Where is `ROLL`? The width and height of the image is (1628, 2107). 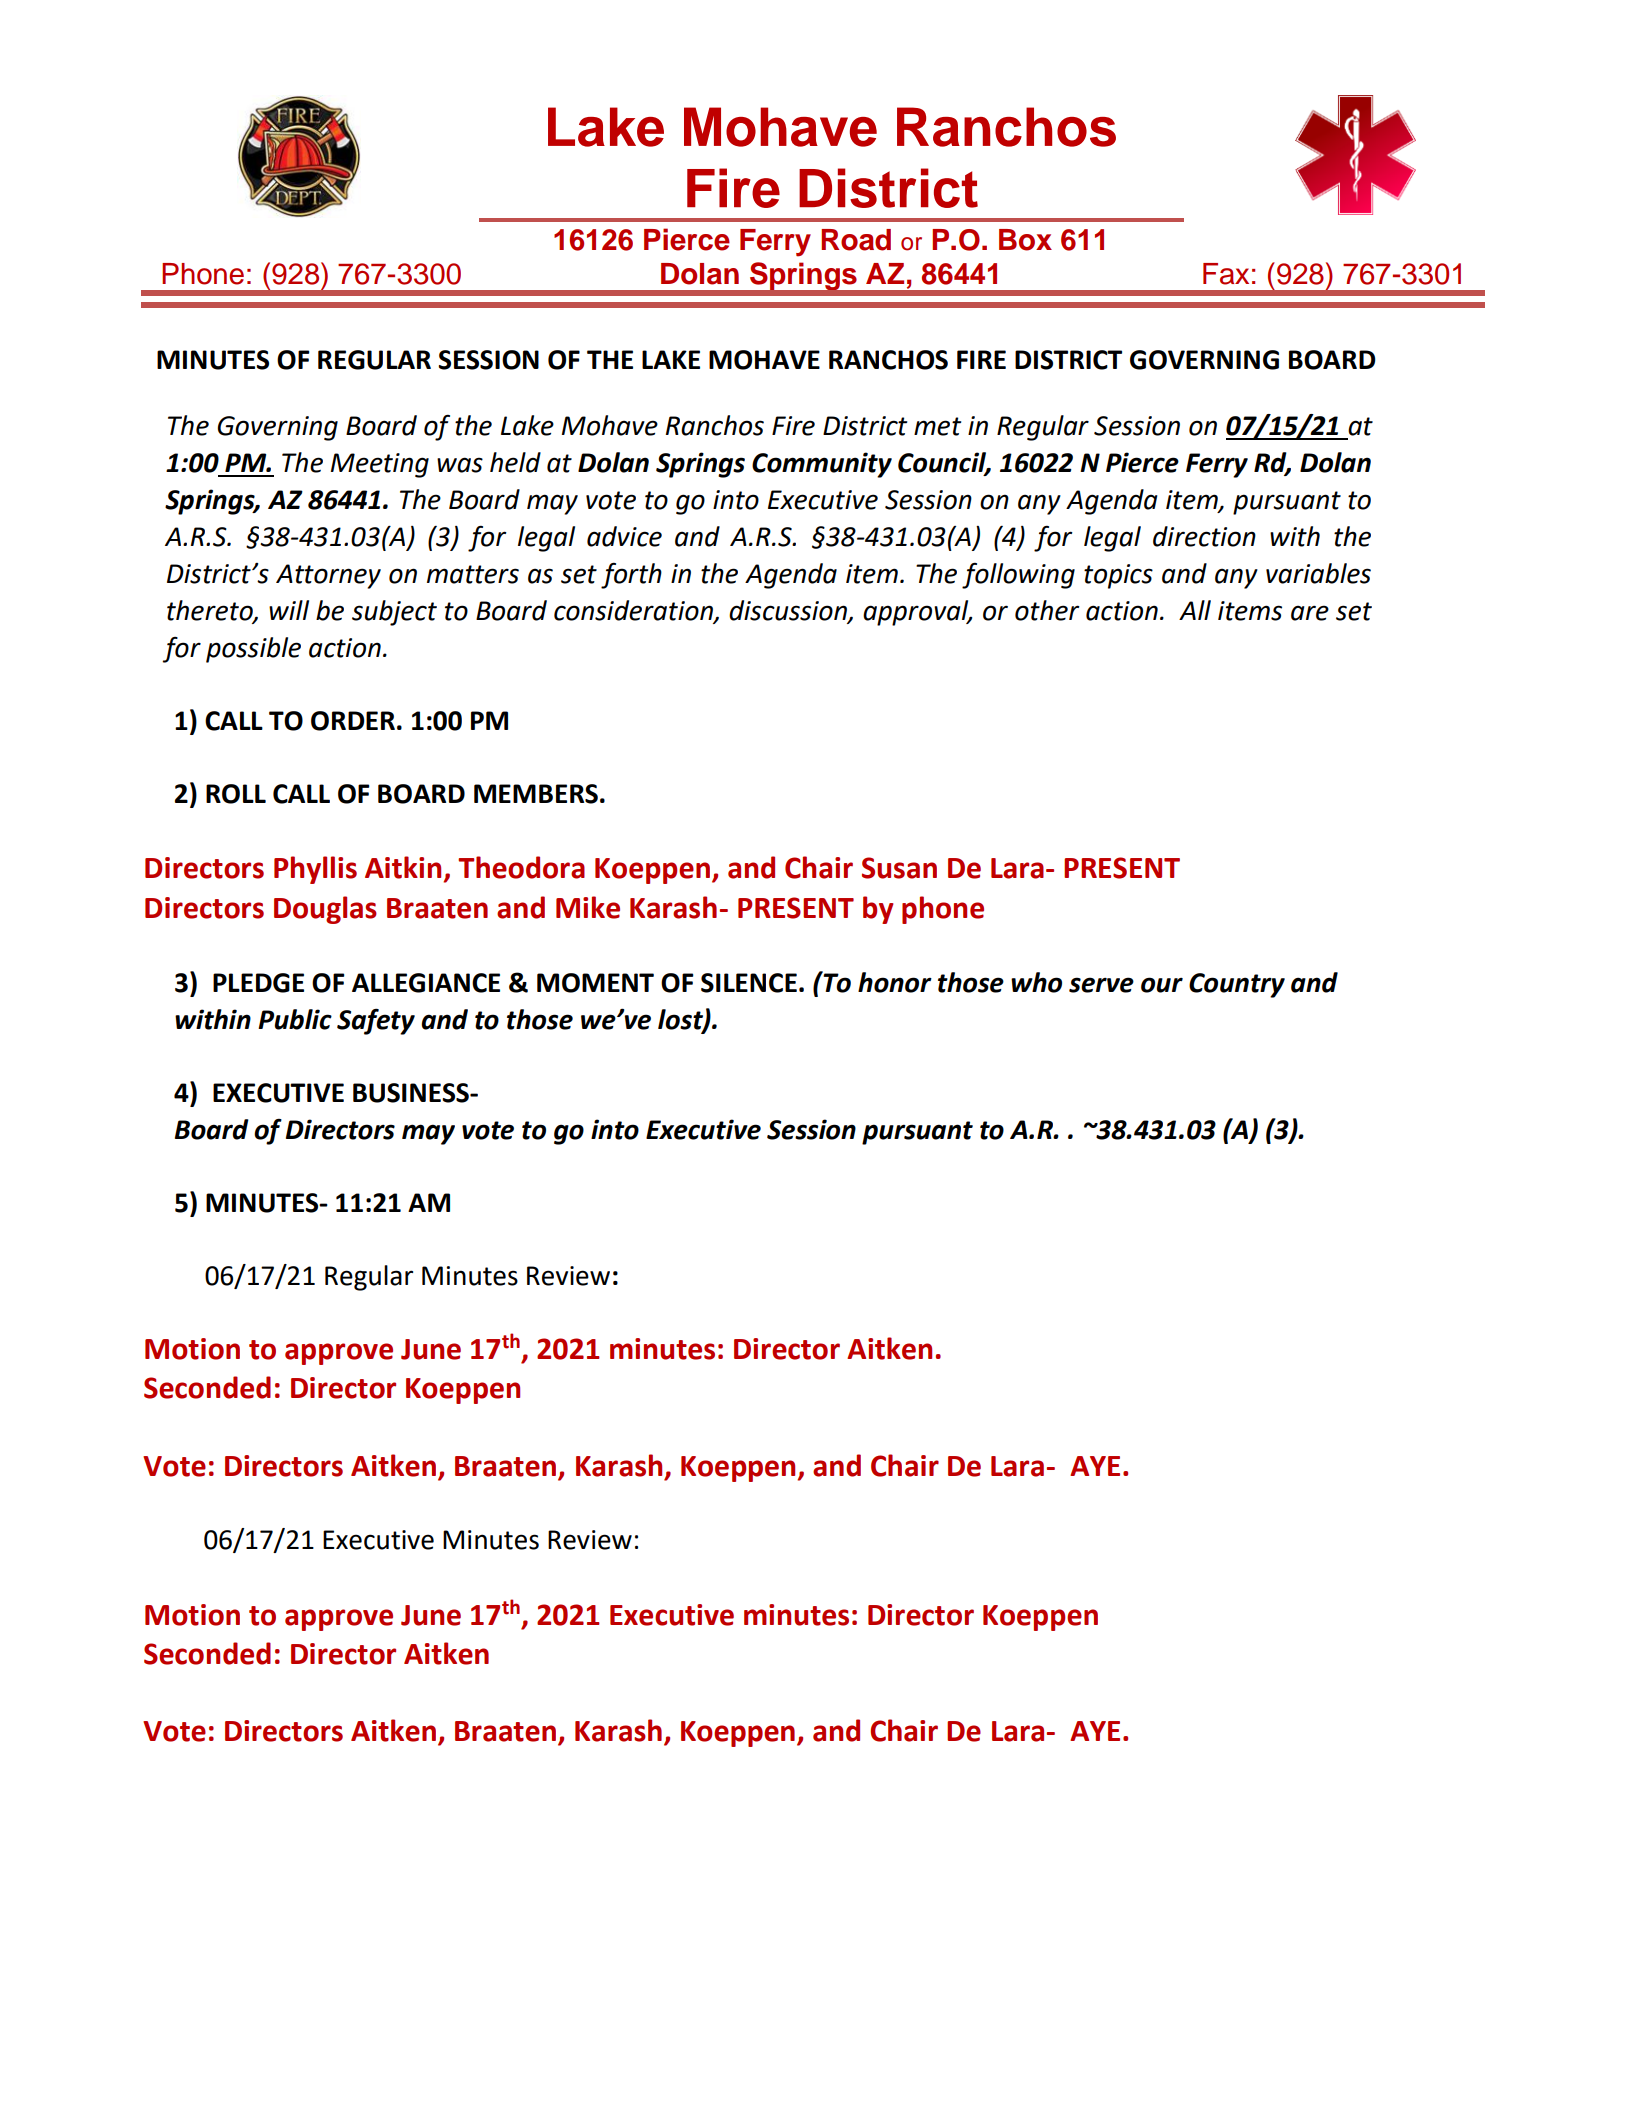 ROLL is located at coordinates (236, 794).
